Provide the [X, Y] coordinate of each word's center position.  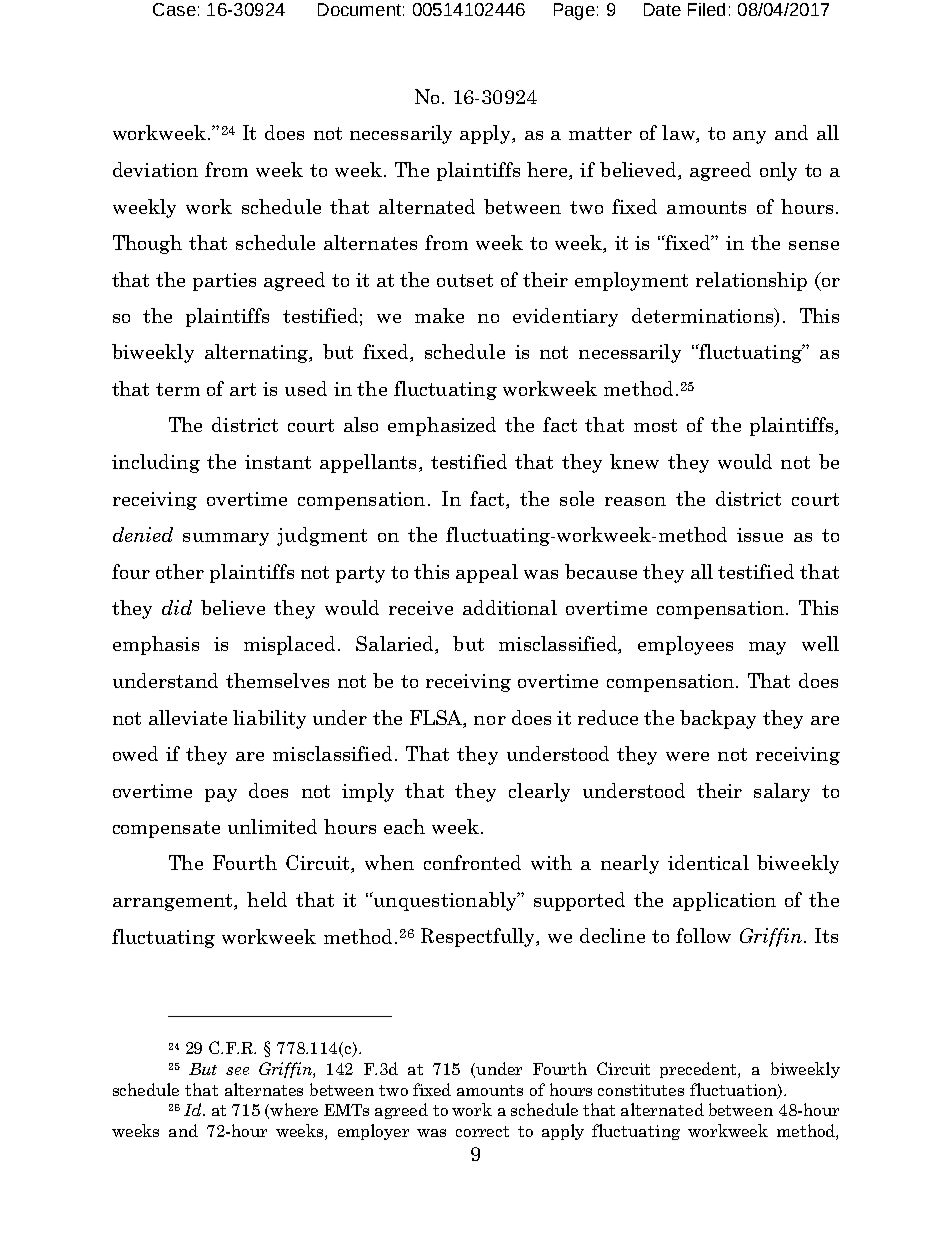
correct [482, 1131]
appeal [487, 573]
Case [174, 9]
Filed [706, 9]
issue [760, 535]
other [180, 571]
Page [574, 11]
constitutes [641, 1090]
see [237, 1071]
